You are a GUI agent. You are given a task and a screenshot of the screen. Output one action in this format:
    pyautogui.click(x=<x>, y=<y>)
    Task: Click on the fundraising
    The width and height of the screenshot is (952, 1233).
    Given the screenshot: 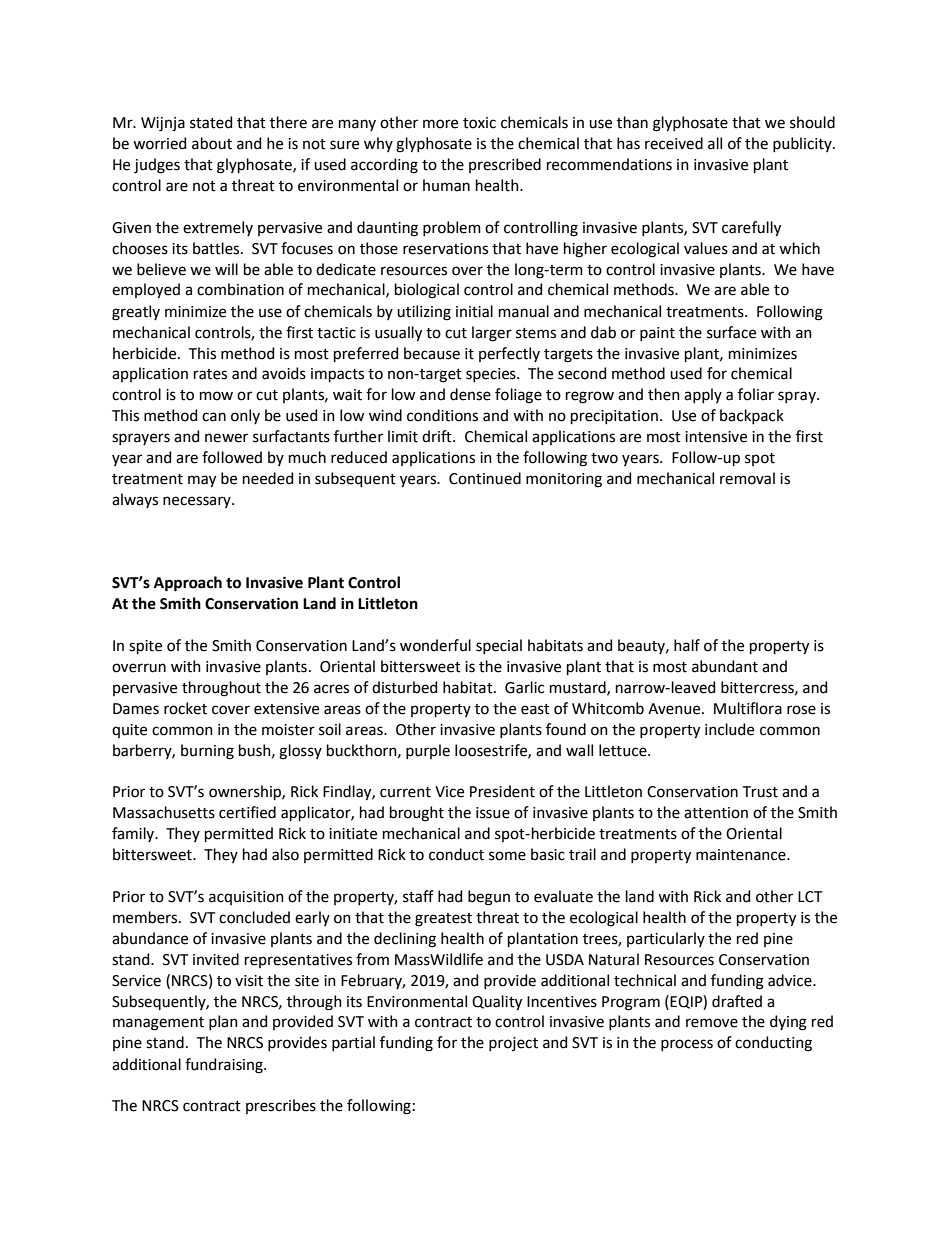 What is the action you would take?
    pyautogui.click(x=225, y=1066)
